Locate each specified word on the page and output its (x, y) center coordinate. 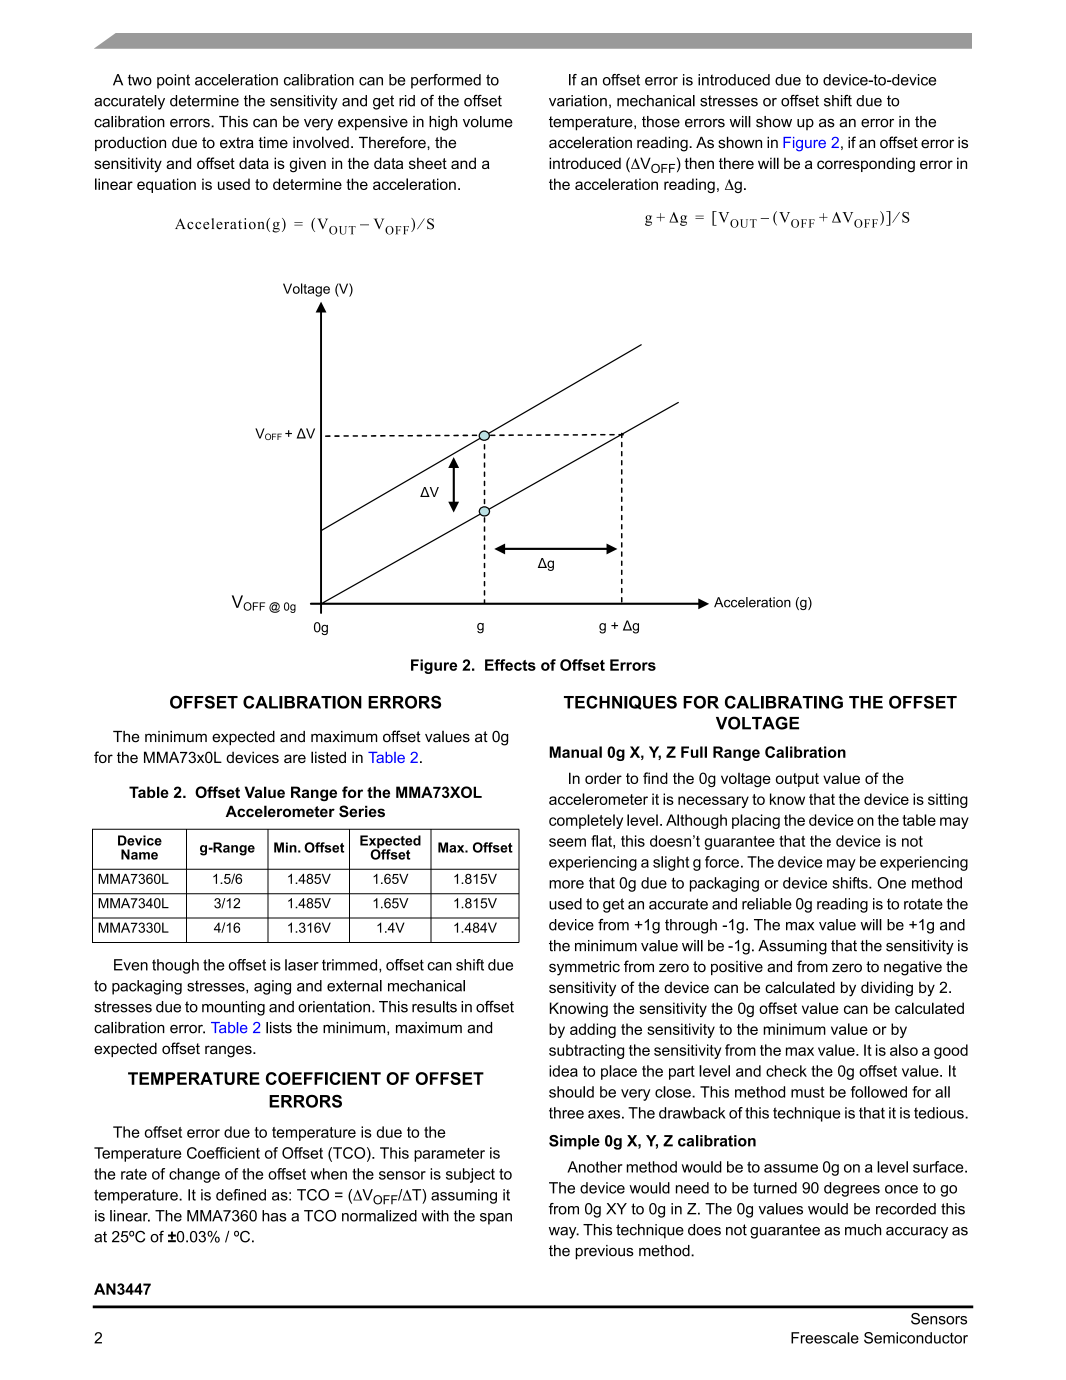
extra (237, 143)
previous (604, 1252)
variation (578, 101)
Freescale (825, 1338)
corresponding (866, 165)
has (274, 1216)
